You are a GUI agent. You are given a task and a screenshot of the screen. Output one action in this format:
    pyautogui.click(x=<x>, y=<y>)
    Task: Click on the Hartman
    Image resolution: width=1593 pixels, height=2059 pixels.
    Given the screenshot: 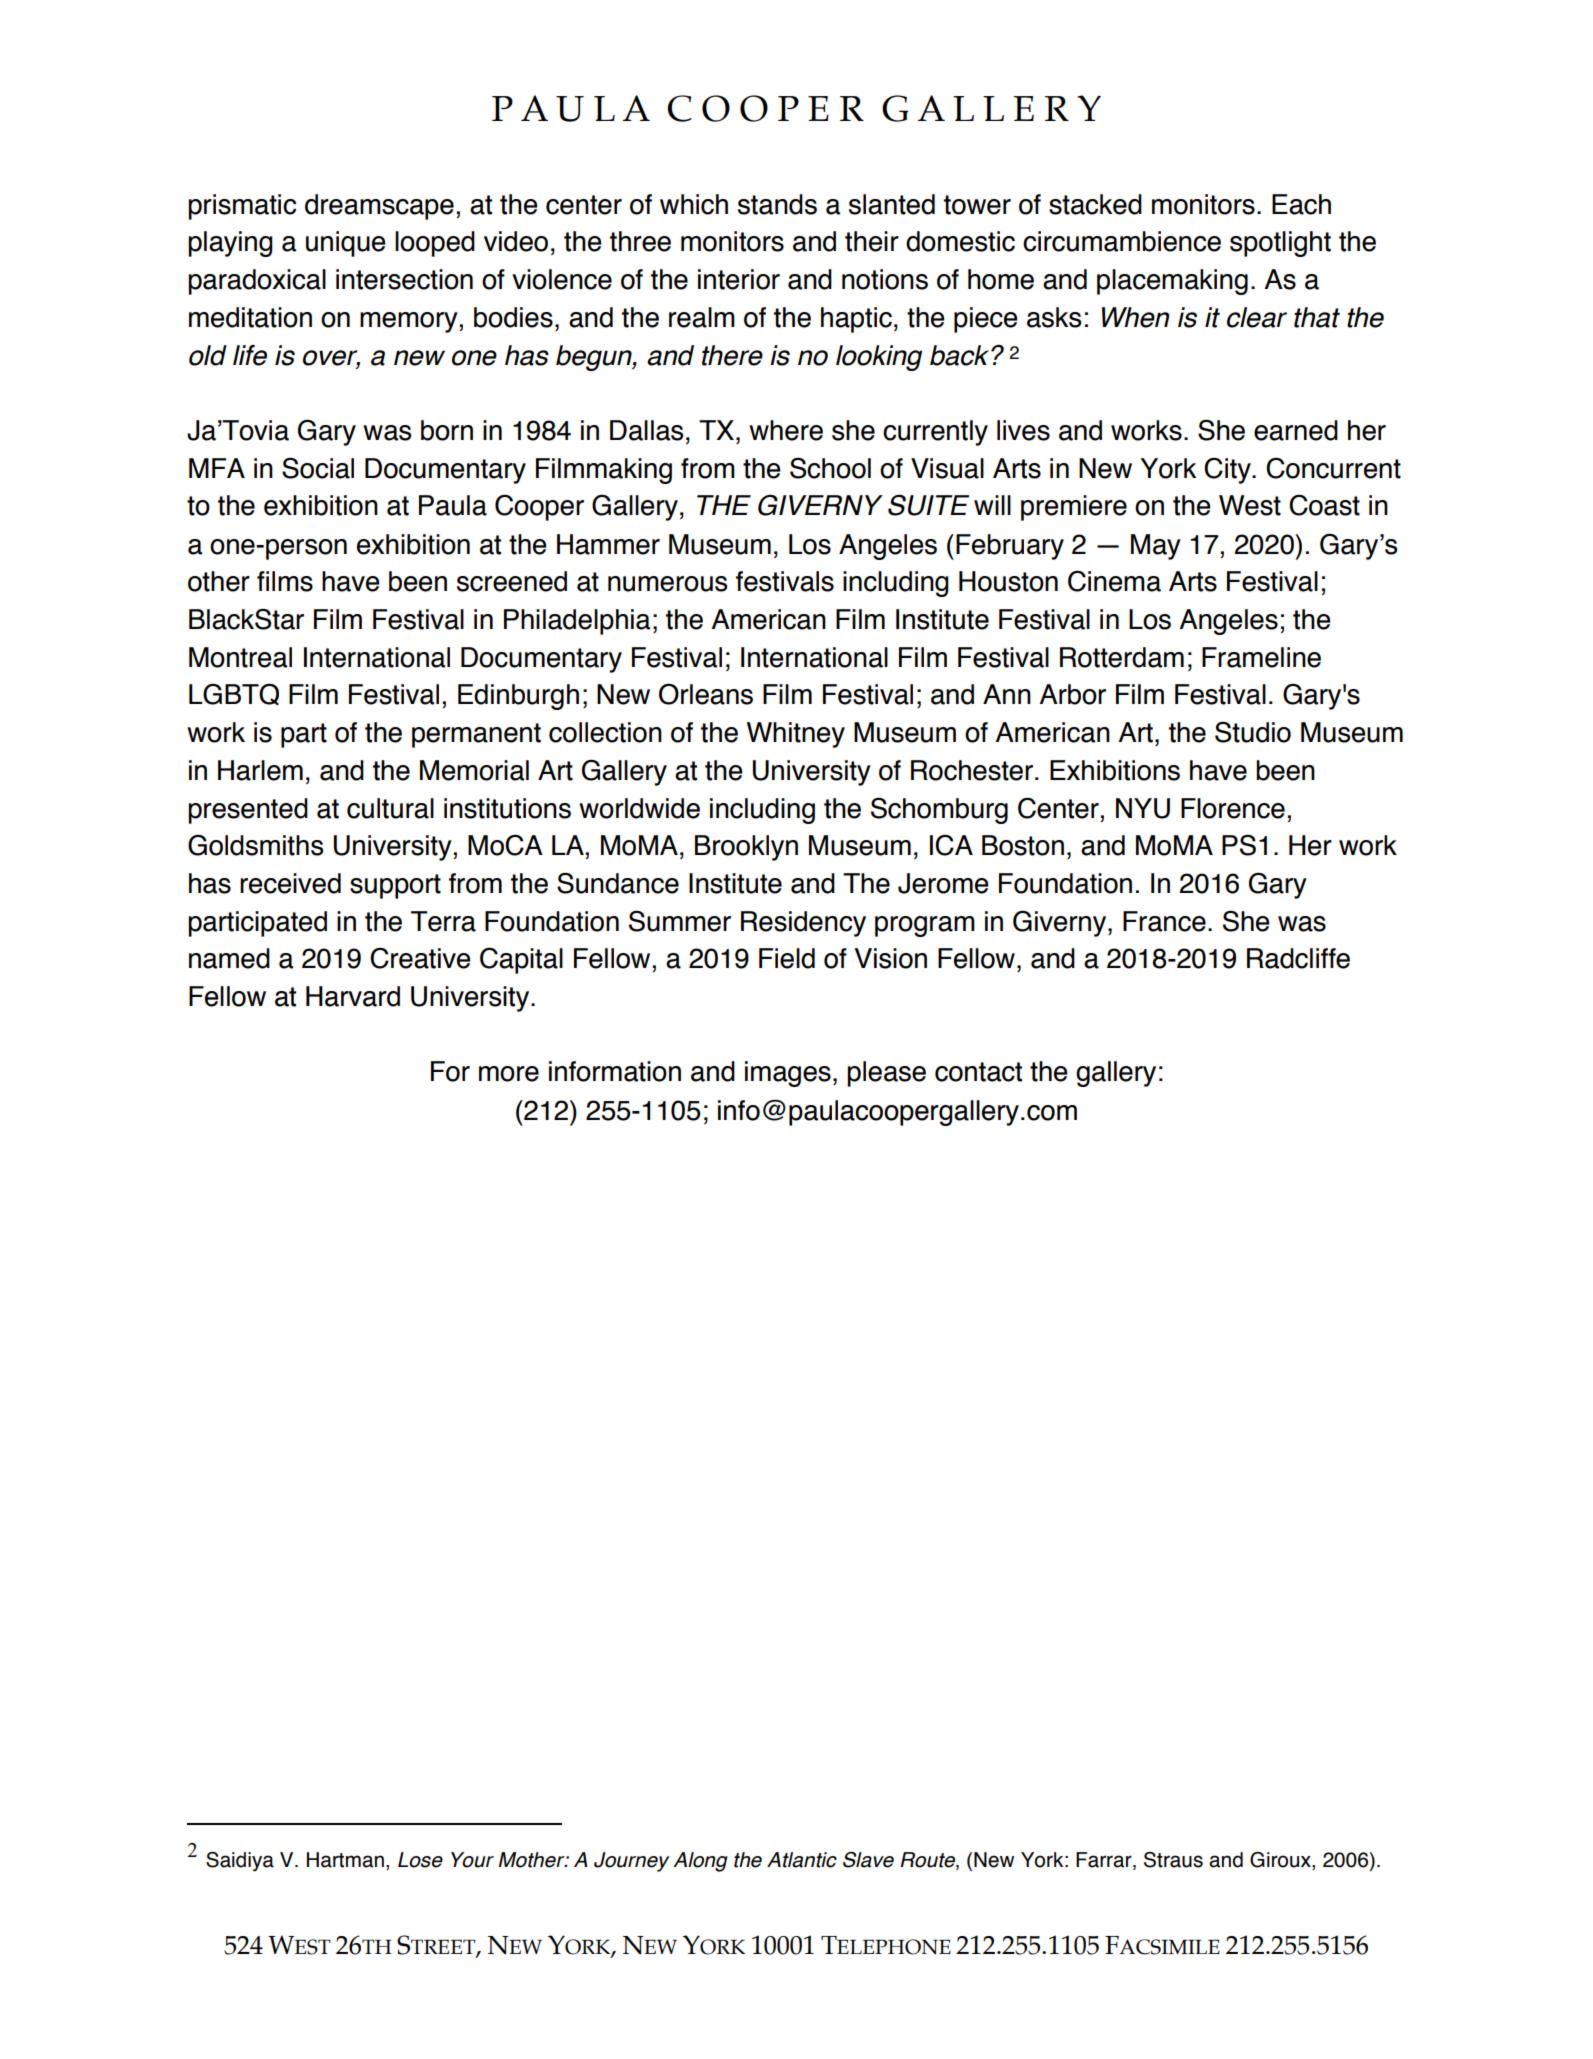 What is the action you would take?
    pyautogui.click(x=345, y=1860)
